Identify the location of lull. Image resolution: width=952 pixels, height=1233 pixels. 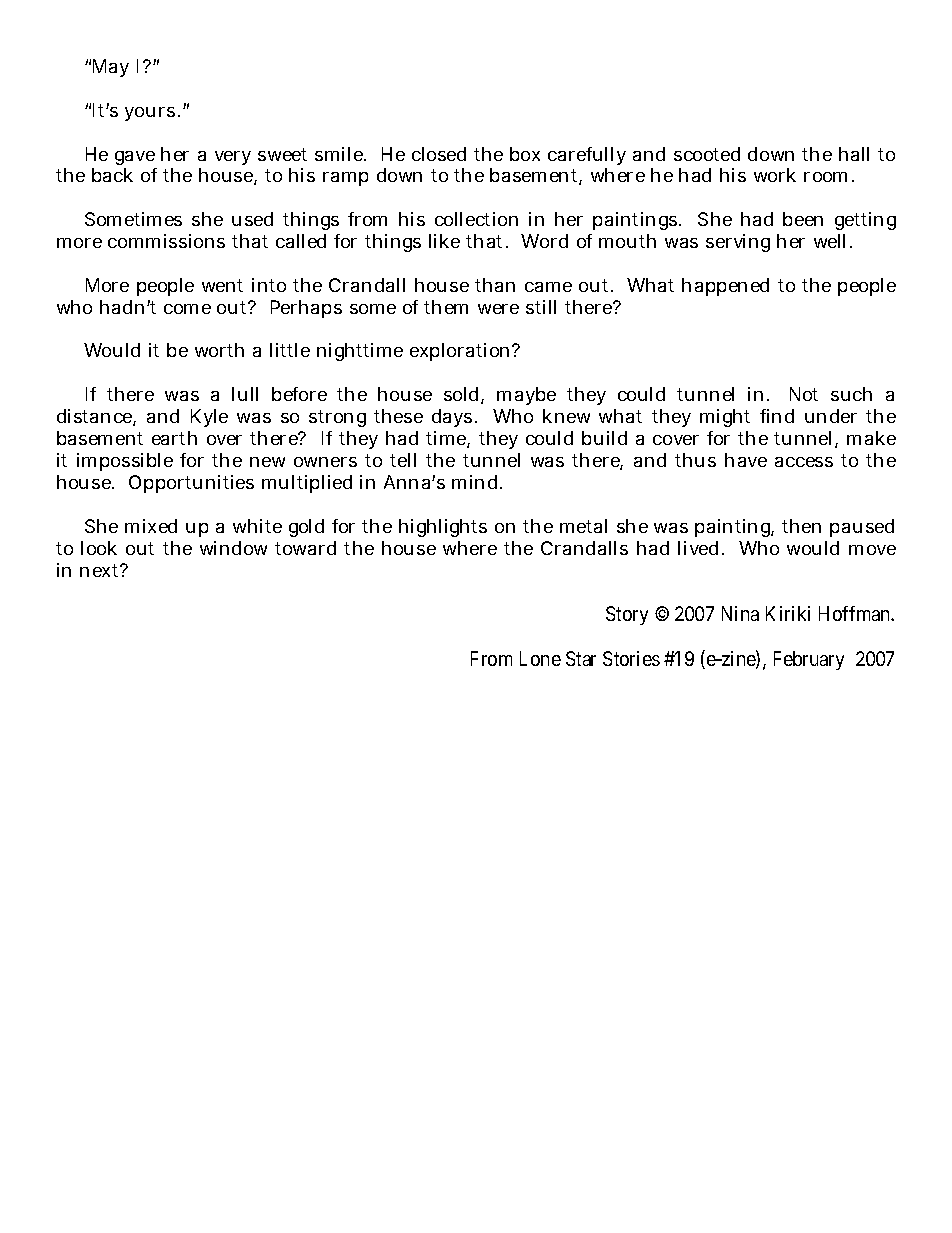
(245, 394).
